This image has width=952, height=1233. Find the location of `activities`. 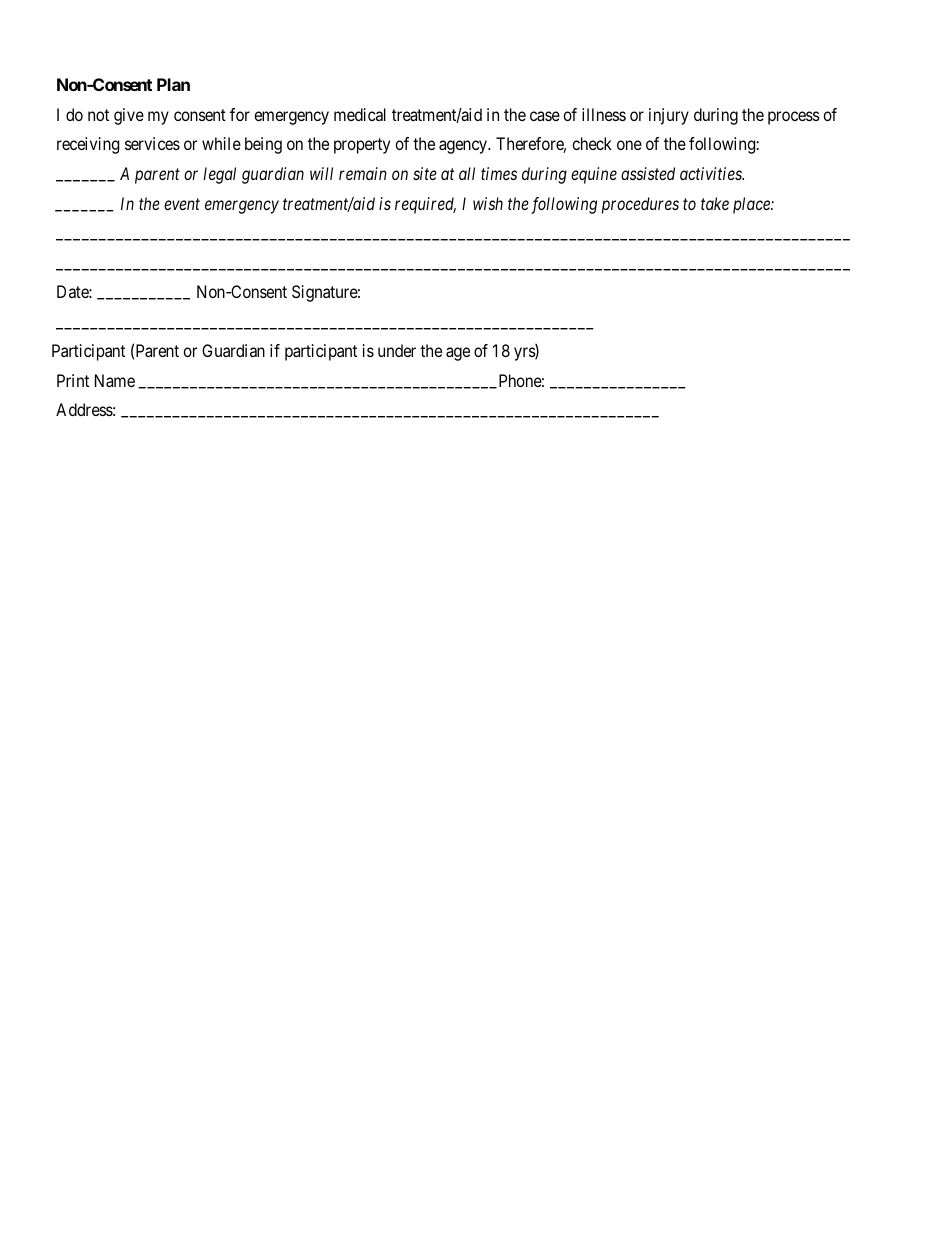

activities is located at coordinates (712, 173).
